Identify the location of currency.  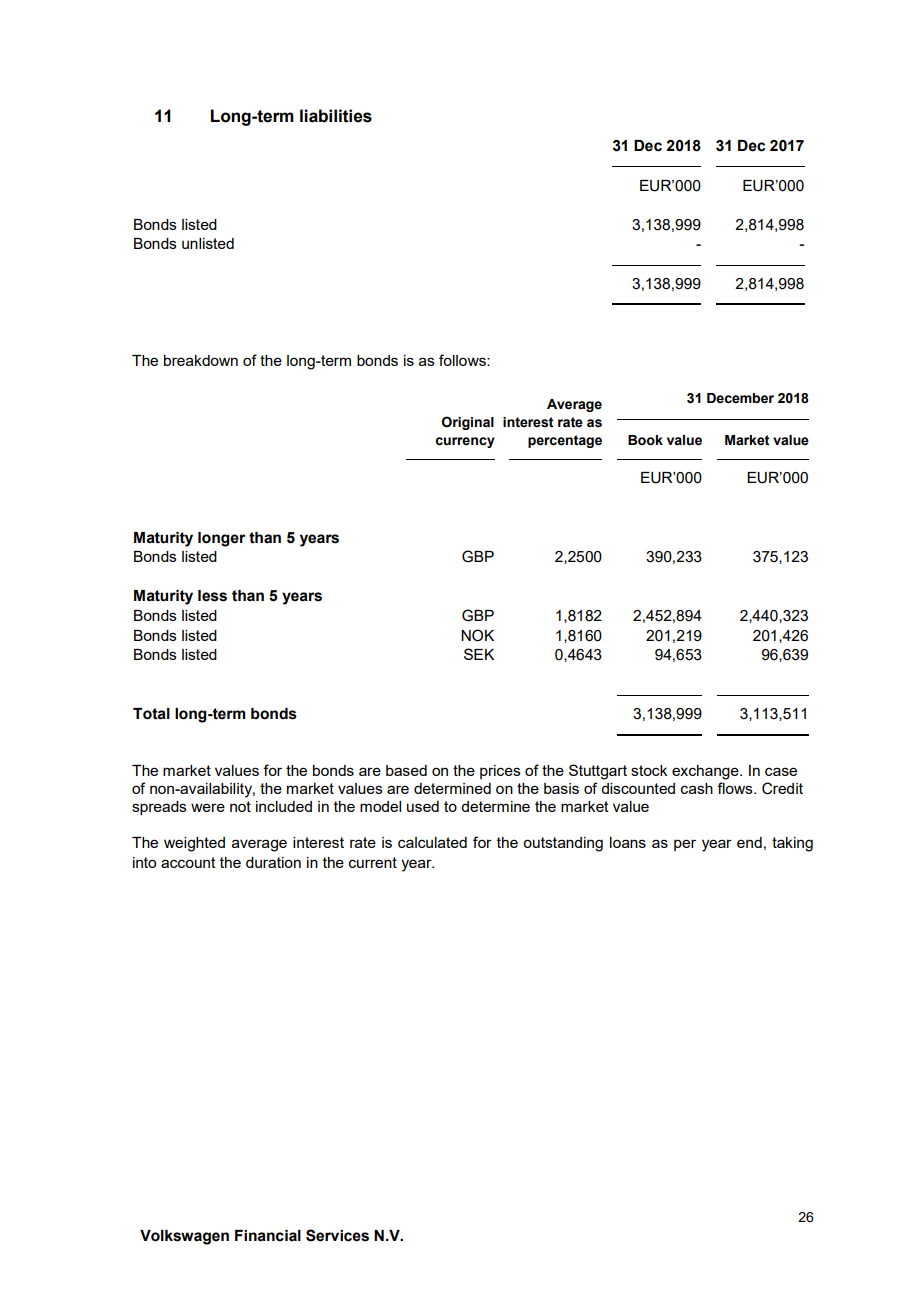
(465, 442).
